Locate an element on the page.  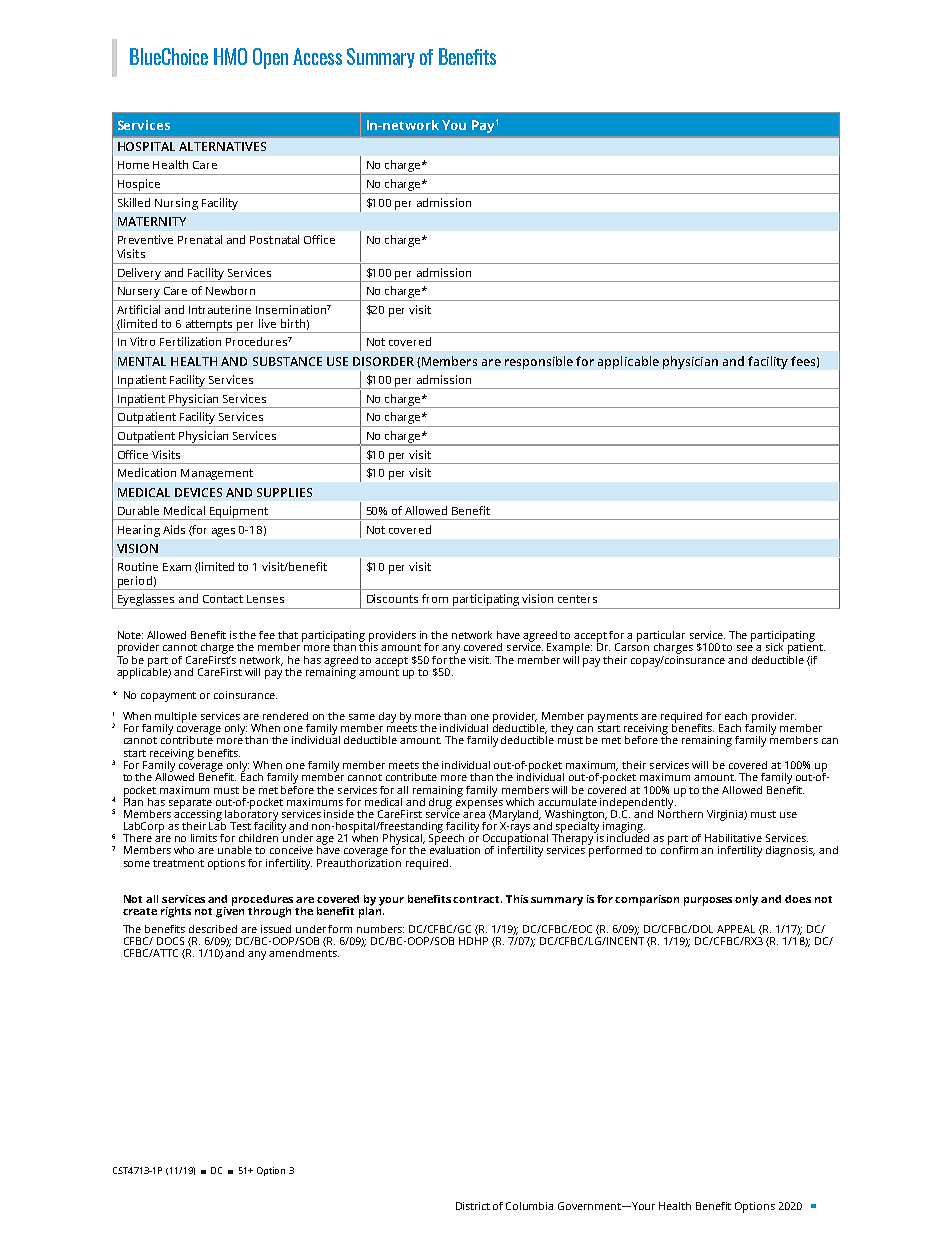
see is located at coordinates (745, 648).
